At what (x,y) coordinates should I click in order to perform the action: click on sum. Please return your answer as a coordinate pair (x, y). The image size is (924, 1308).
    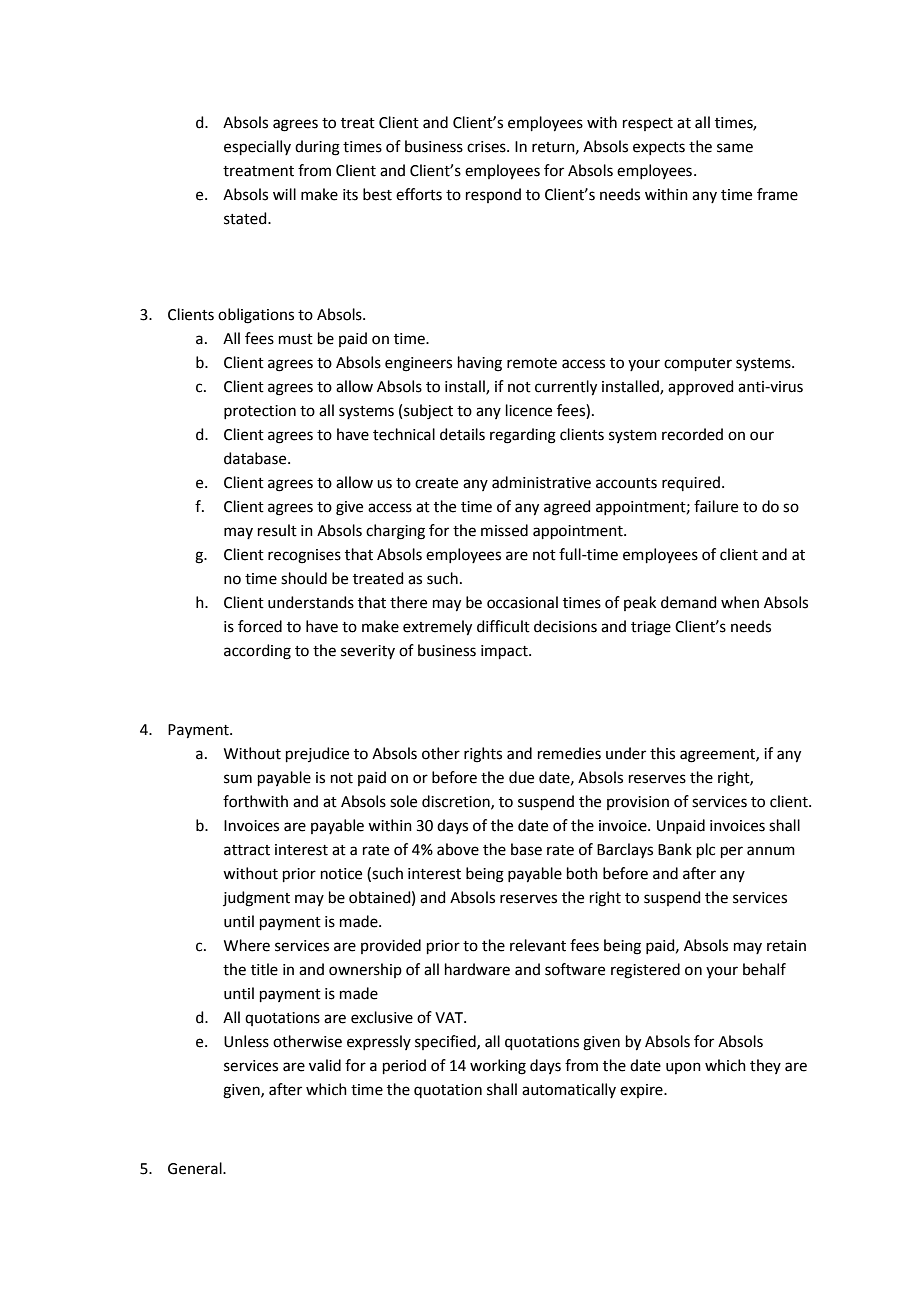
    Looking at the image, I should click on (238, 779).
